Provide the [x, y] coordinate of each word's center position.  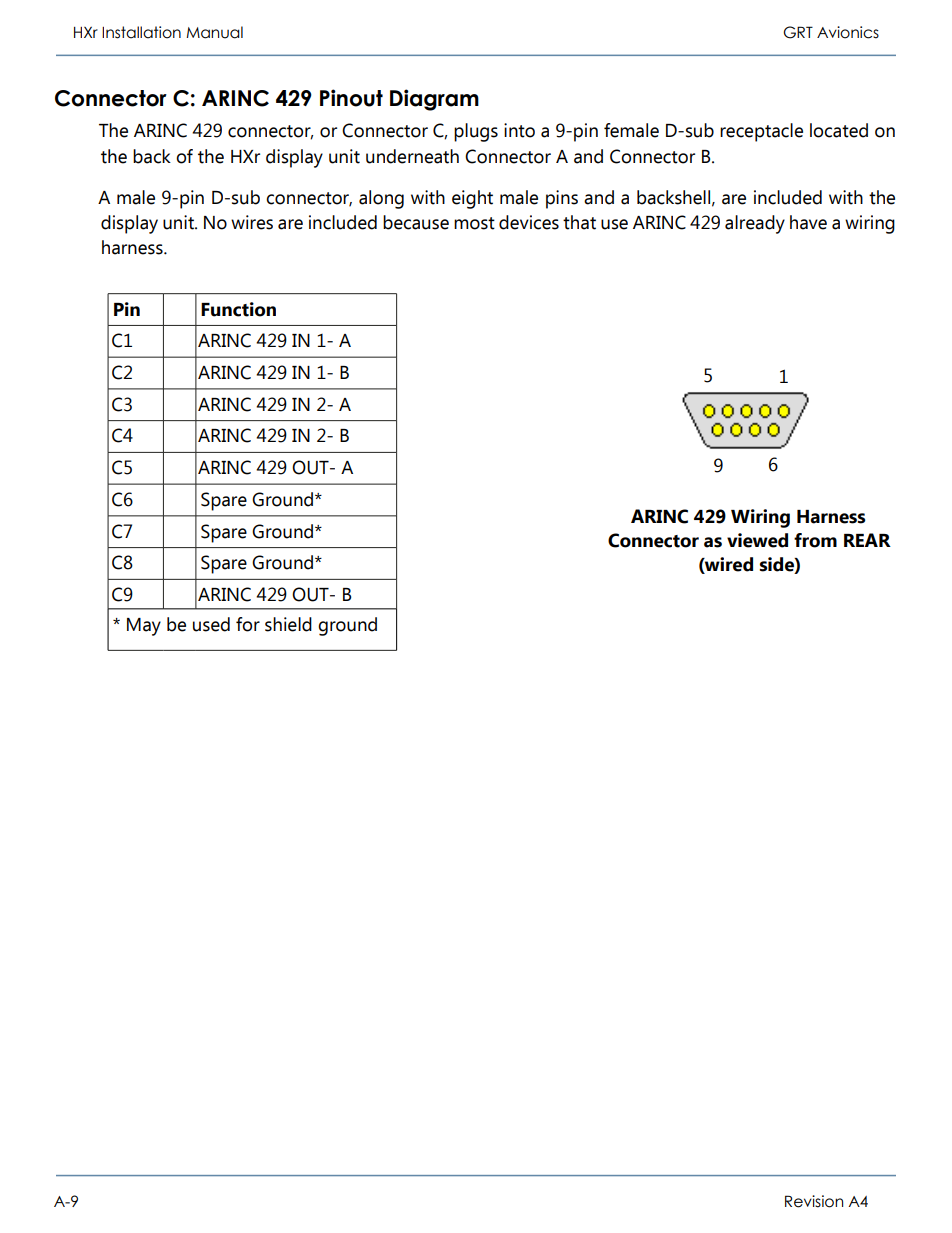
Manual [214, 32]
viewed [757, 540]
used [211, 624]
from [815, 540]
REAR [867, 540]
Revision [814, 1201]
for [248, 624]
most [474, 223]
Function [238, 309]
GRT [798, 32]
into [519, 130]
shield [288, 624]
